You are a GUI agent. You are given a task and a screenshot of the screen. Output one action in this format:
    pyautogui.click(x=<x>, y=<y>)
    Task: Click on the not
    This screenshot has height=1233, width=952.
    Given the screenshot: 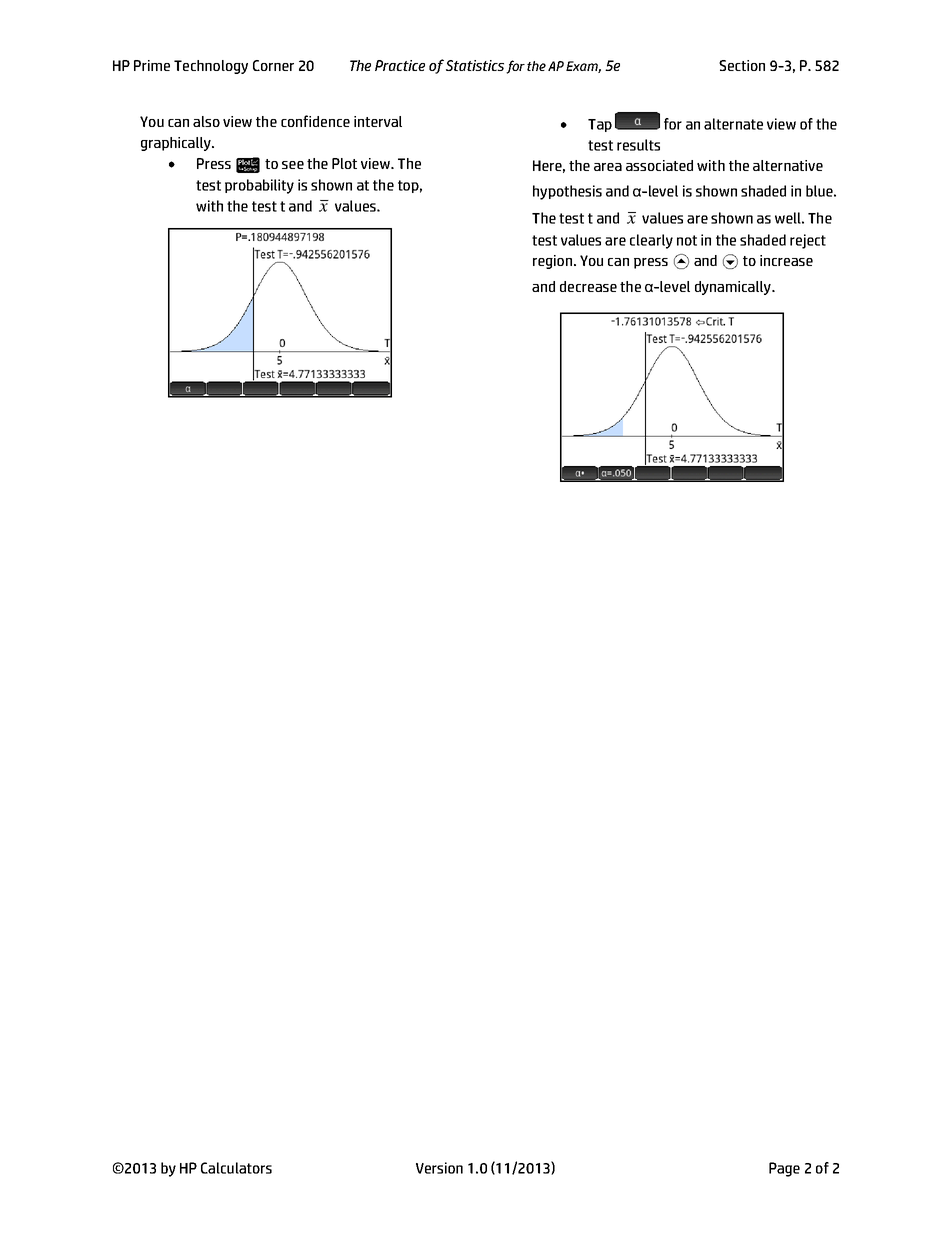 What is the action you would take?
    pyautogui.click(x=687, y=240)
